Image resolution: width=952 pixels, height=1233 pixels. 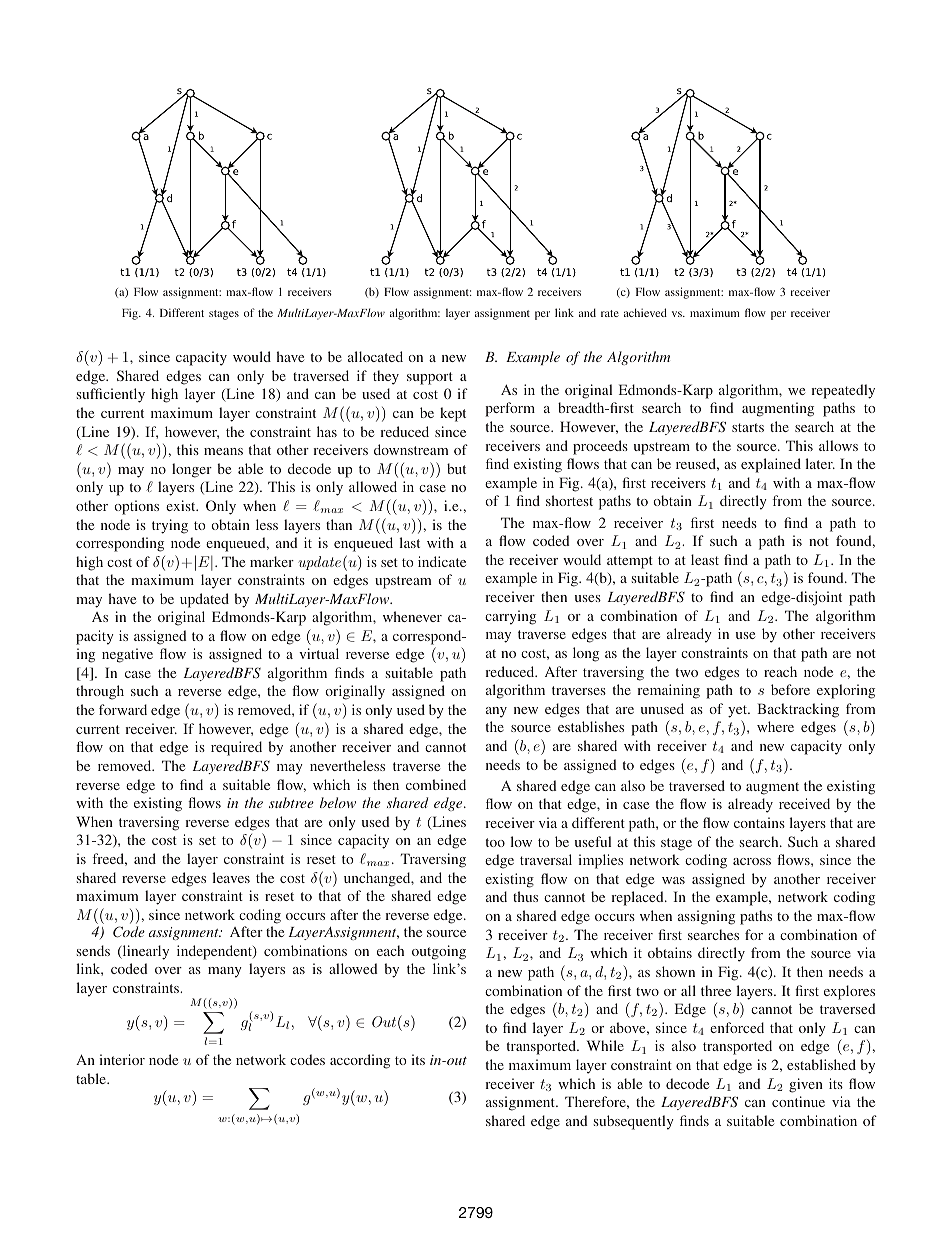 I want to click on trying, so click(x=170, y=526).
